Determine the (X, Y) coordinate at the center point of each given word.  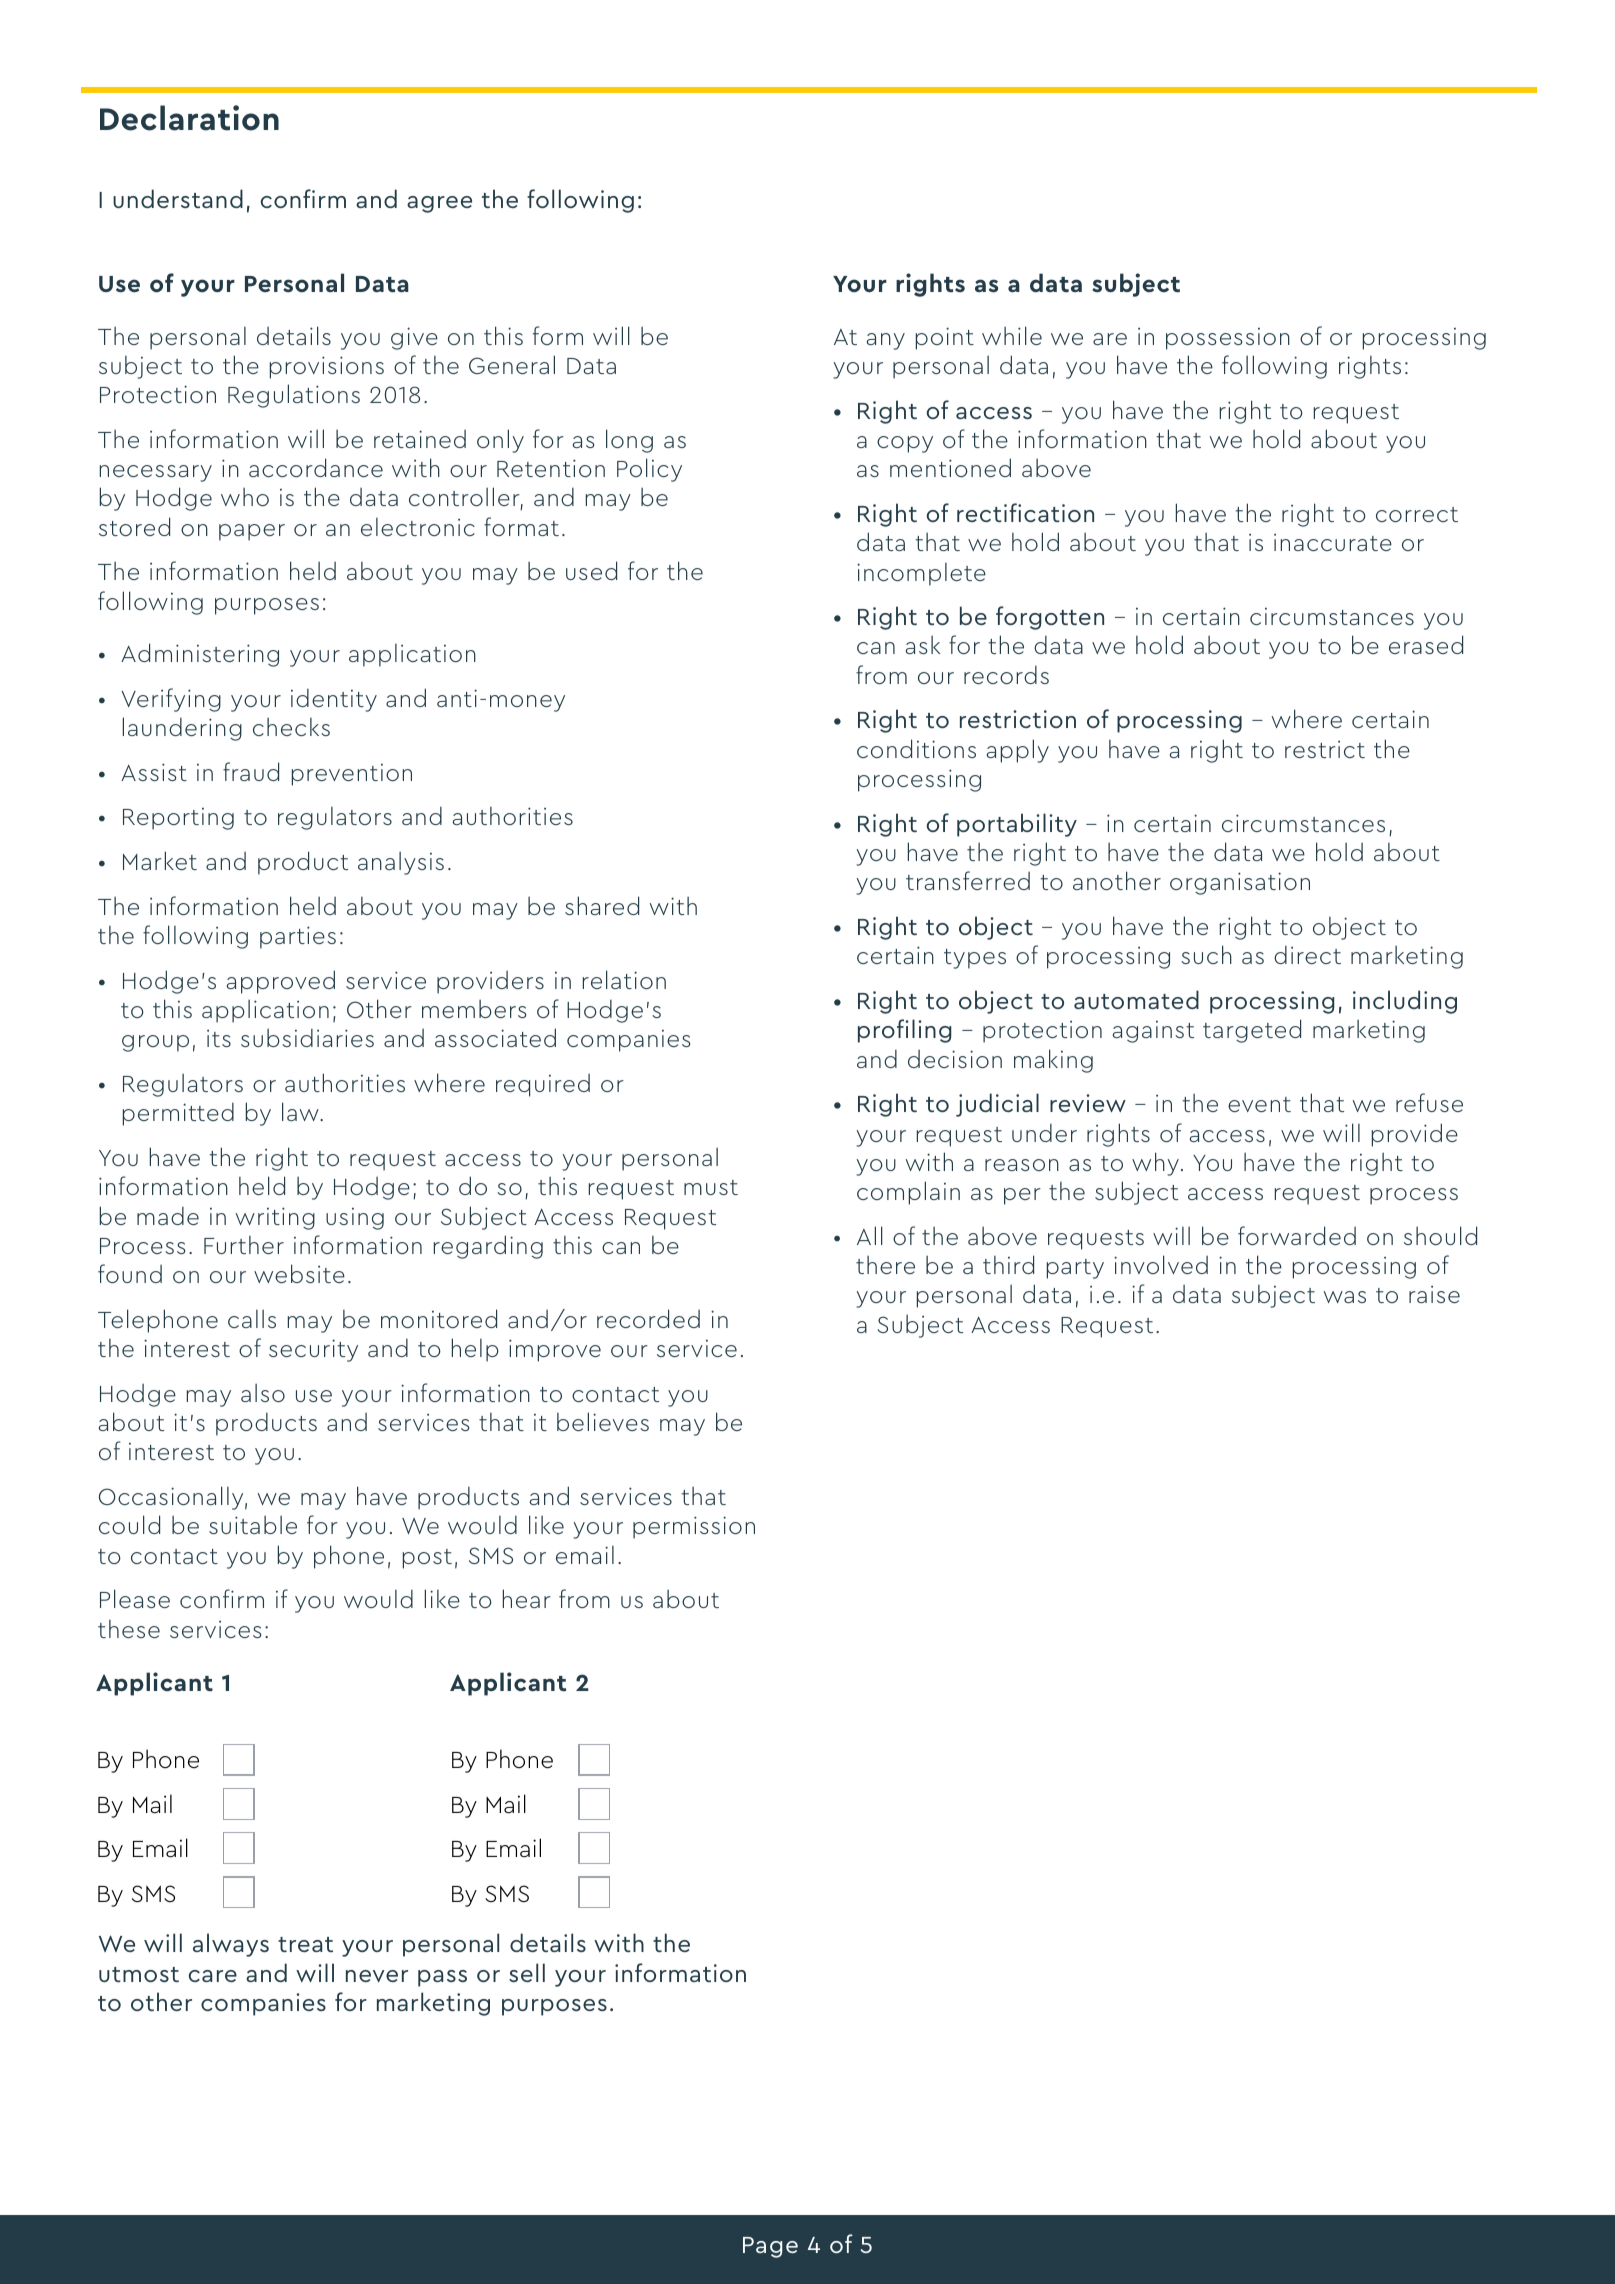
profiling (905, 1031)
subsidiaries (307, 1038)
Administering (200, 655)
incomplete (921, 574)
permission (694, 1527)
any (886, 341)
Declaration (189, 118)
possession (1228, 339)
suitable (253, 1525)
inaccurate (1333, 542)
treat (305, 1944)
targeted (1252, 1031)
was (1344, 1297)
